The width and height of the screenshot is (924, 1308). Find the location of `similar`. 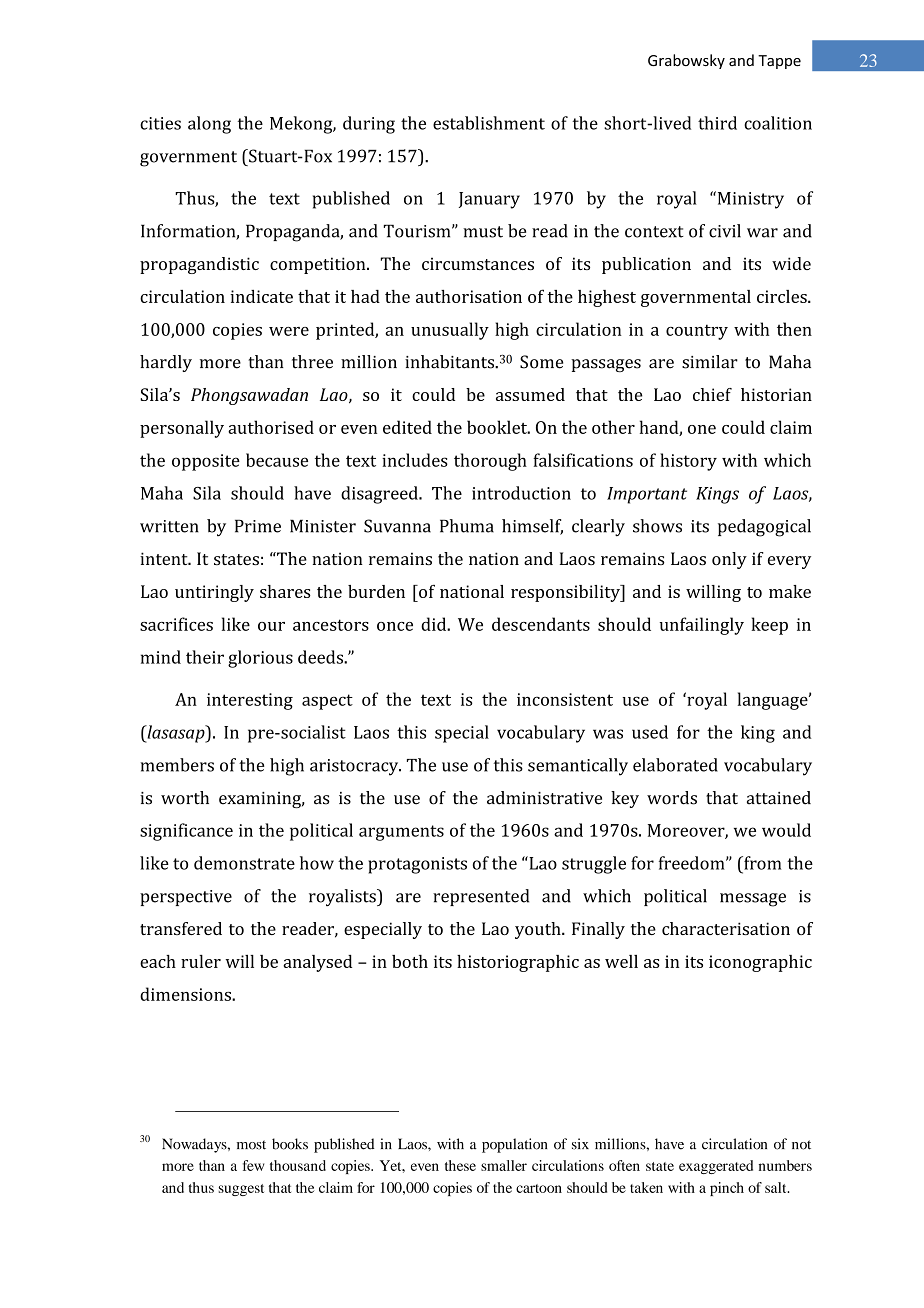

similar is located at coordinates (710, 362).
